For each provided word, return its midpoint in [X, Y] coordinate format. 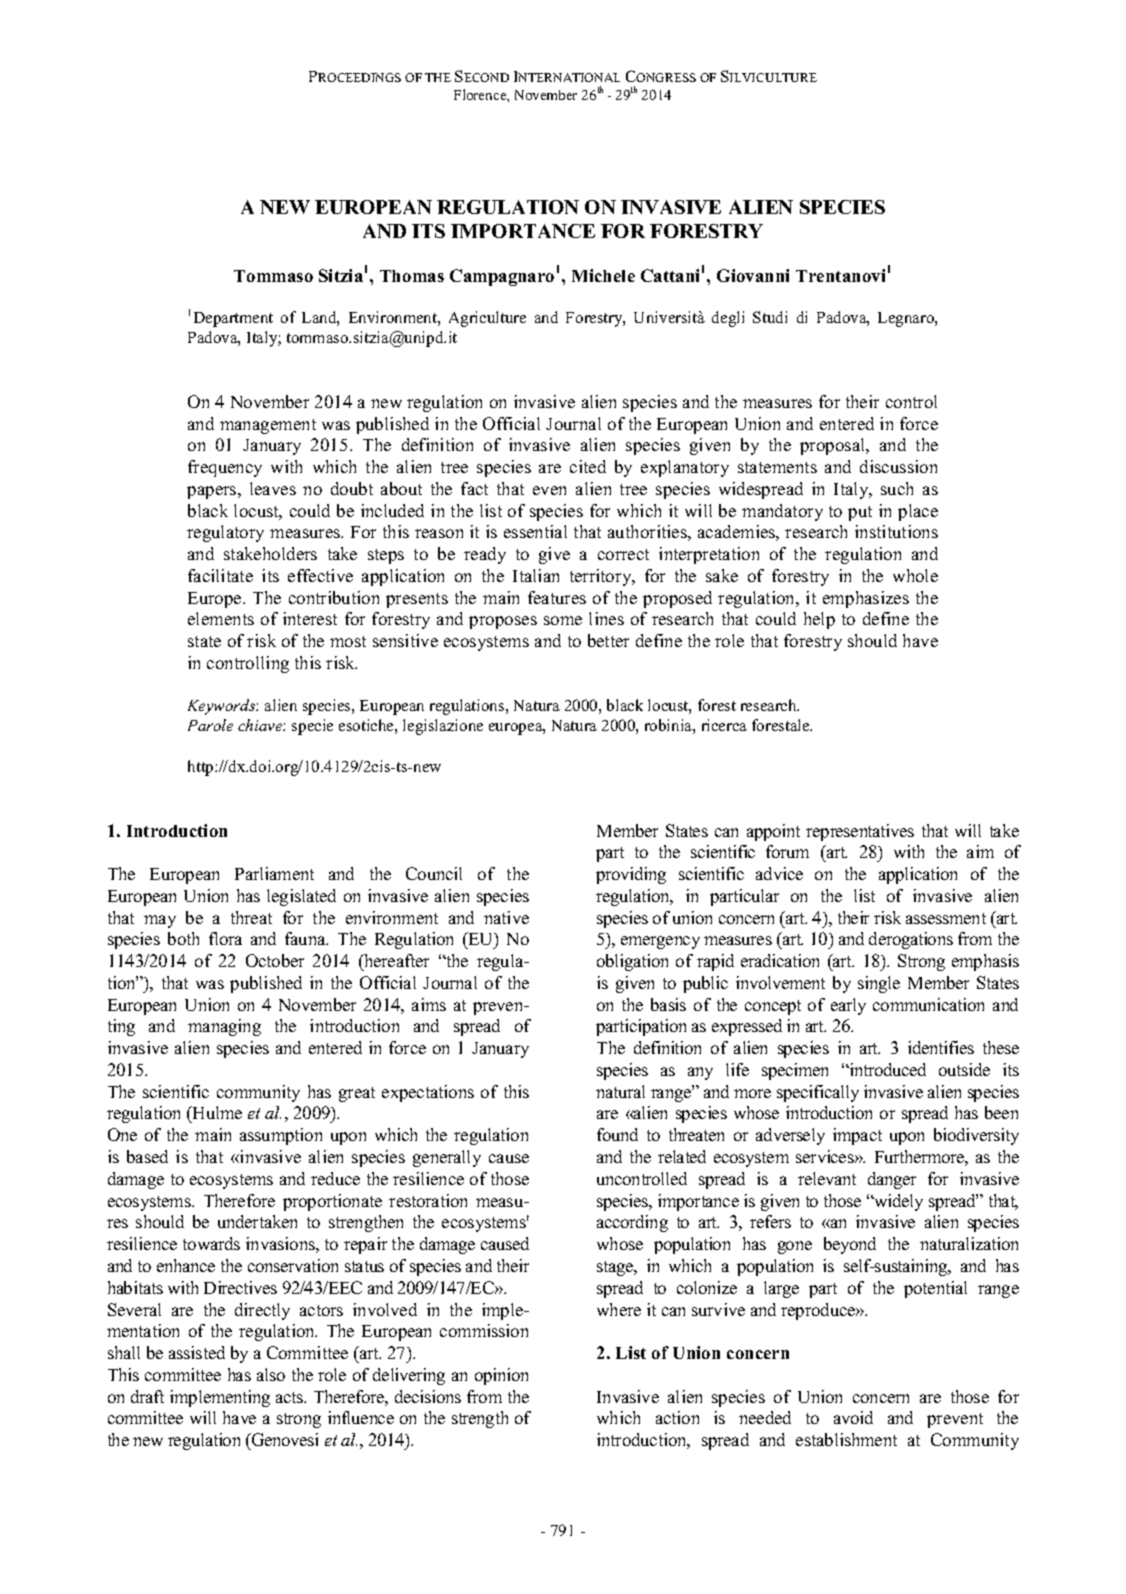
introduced [887, 1069]
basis [668, 1004]
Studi [770, 317]
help [819, 620]
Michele [603, 275]
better [608, 640]
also [271, 1374]
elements [221, 618]
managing [224, 1027]
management [268, 426]
